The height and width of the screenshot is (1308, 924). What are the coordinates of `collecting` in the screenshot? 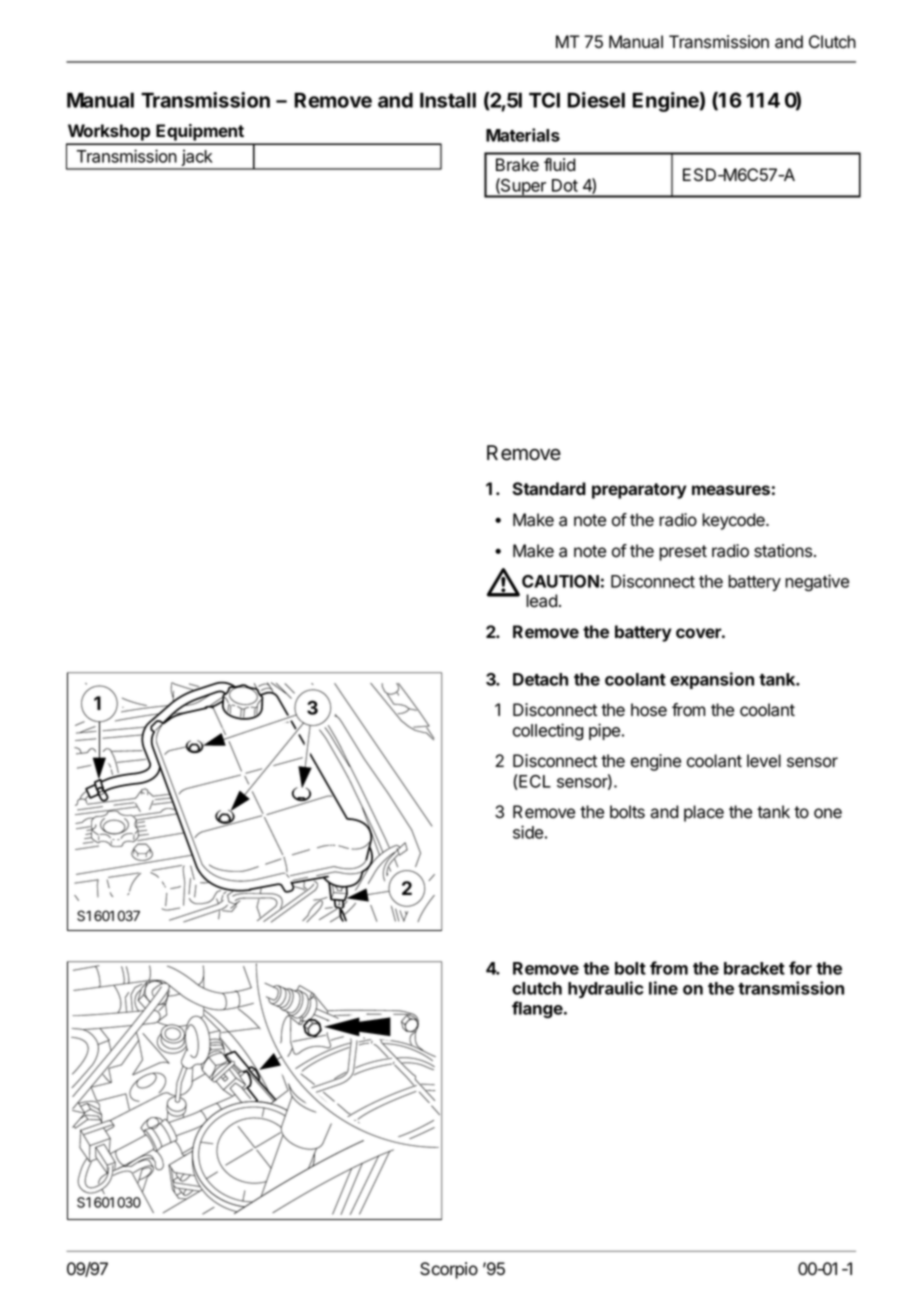 It's located at (548, 731).
